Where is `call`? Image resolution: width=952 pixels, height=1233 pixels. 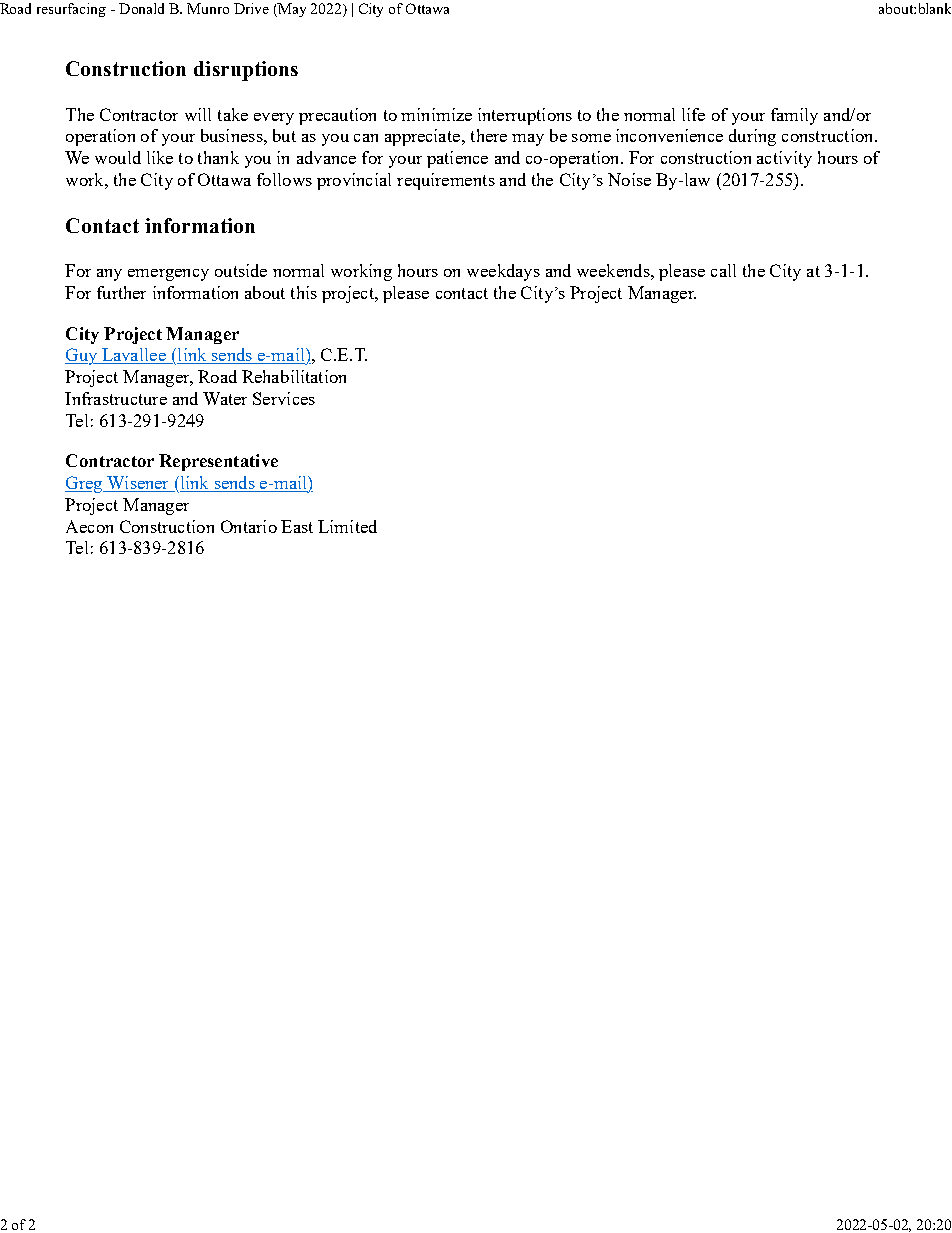 call is located at coordinates (723, 270).
